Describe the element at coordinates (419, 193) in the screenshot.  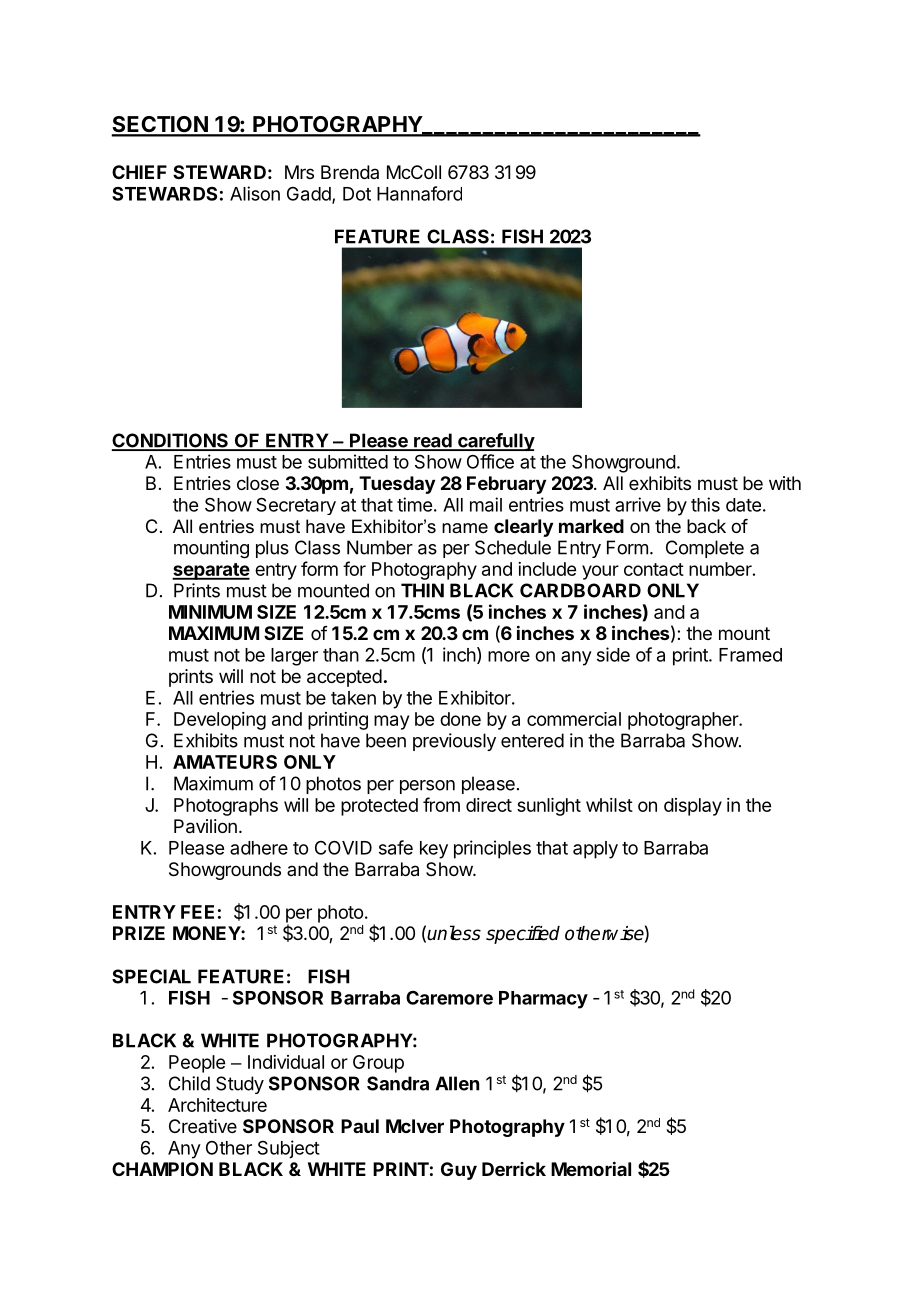
I see `Hannaford` at that location.
